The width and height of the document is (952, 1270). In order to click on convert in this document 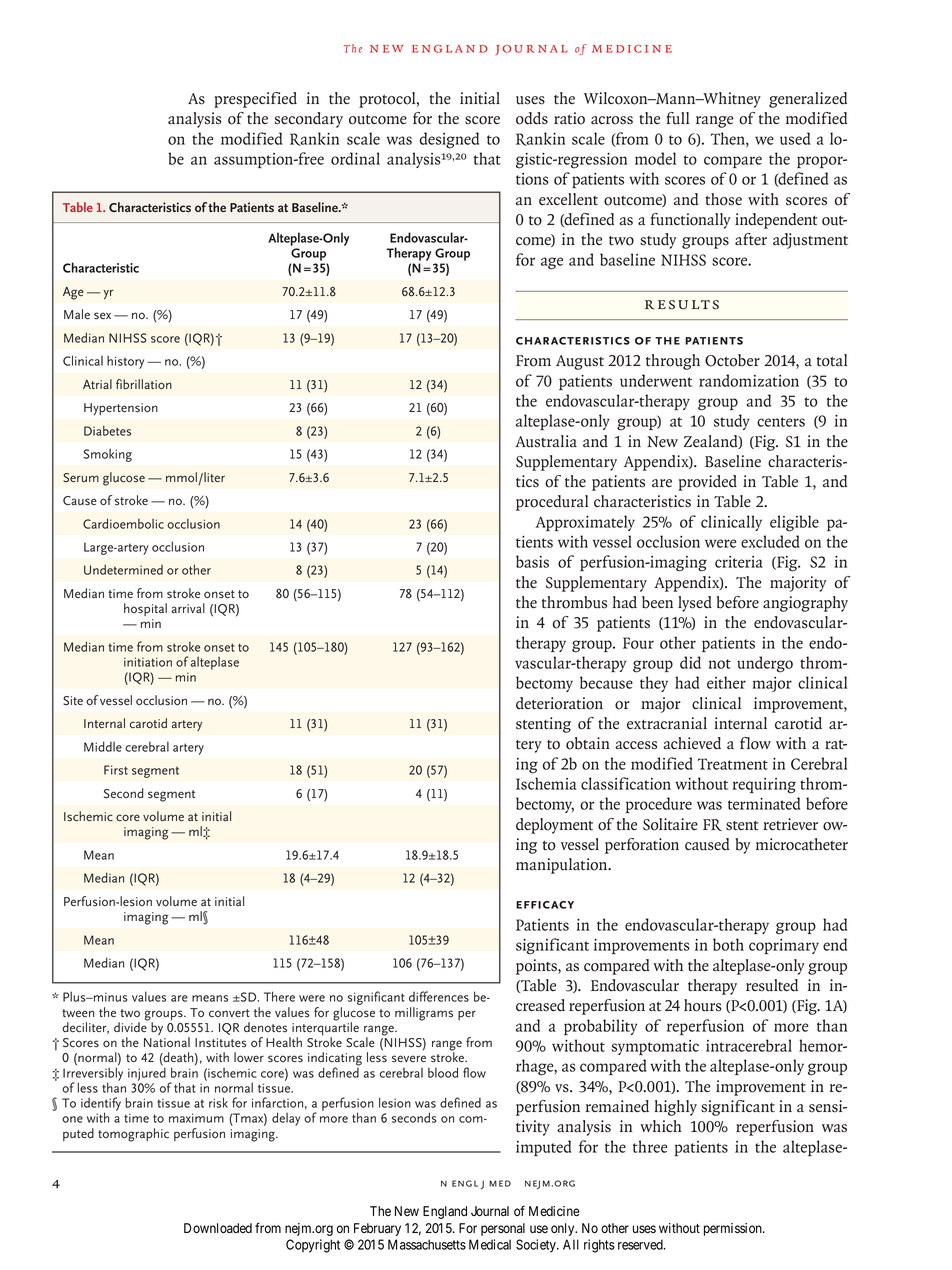, I will do `click(229, 1013)`.
